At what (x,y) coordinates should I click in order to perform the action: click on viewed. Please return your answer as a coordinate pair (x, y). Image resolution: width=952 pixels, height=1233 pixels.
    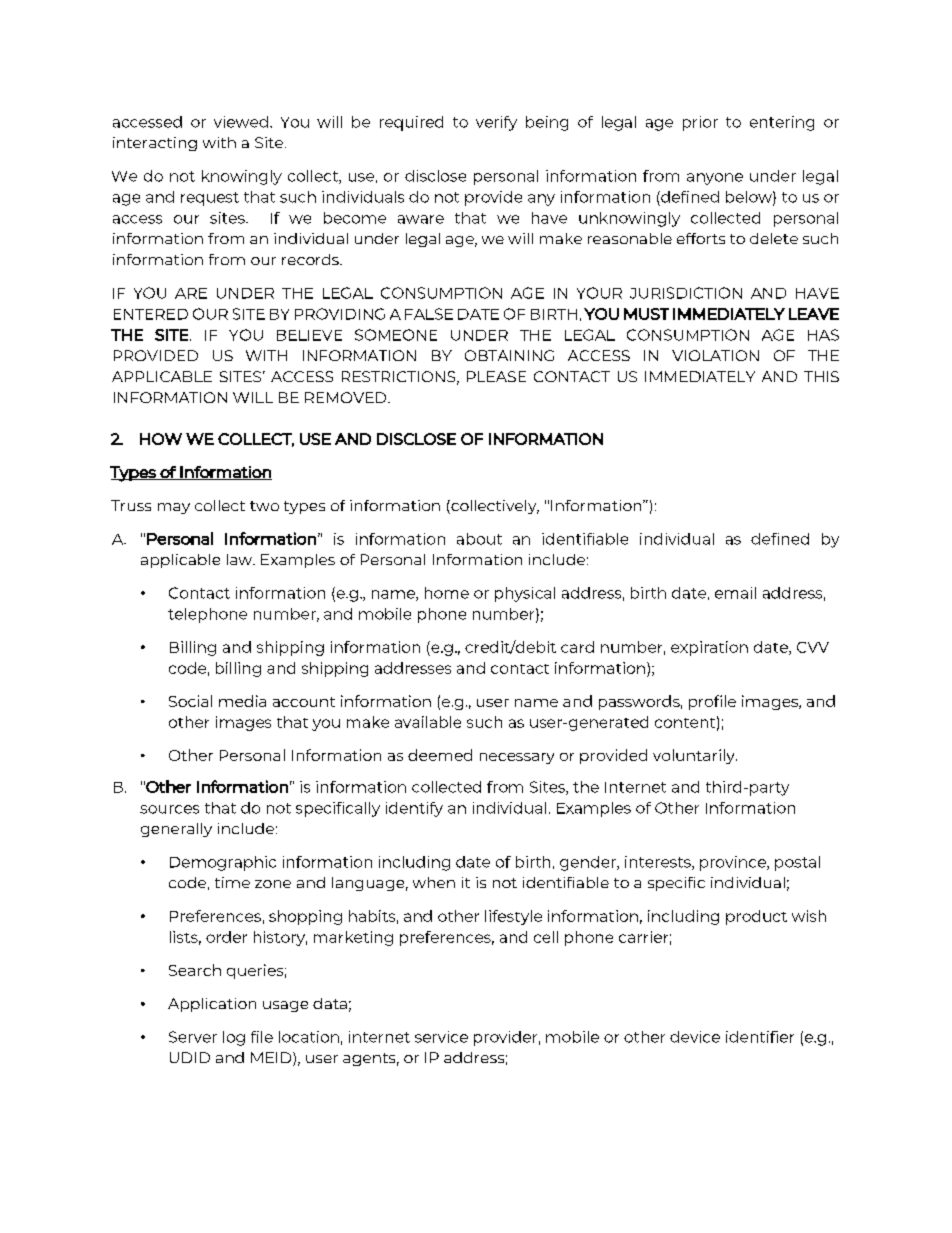
    Looking at the image, I should click on (241, 122).
